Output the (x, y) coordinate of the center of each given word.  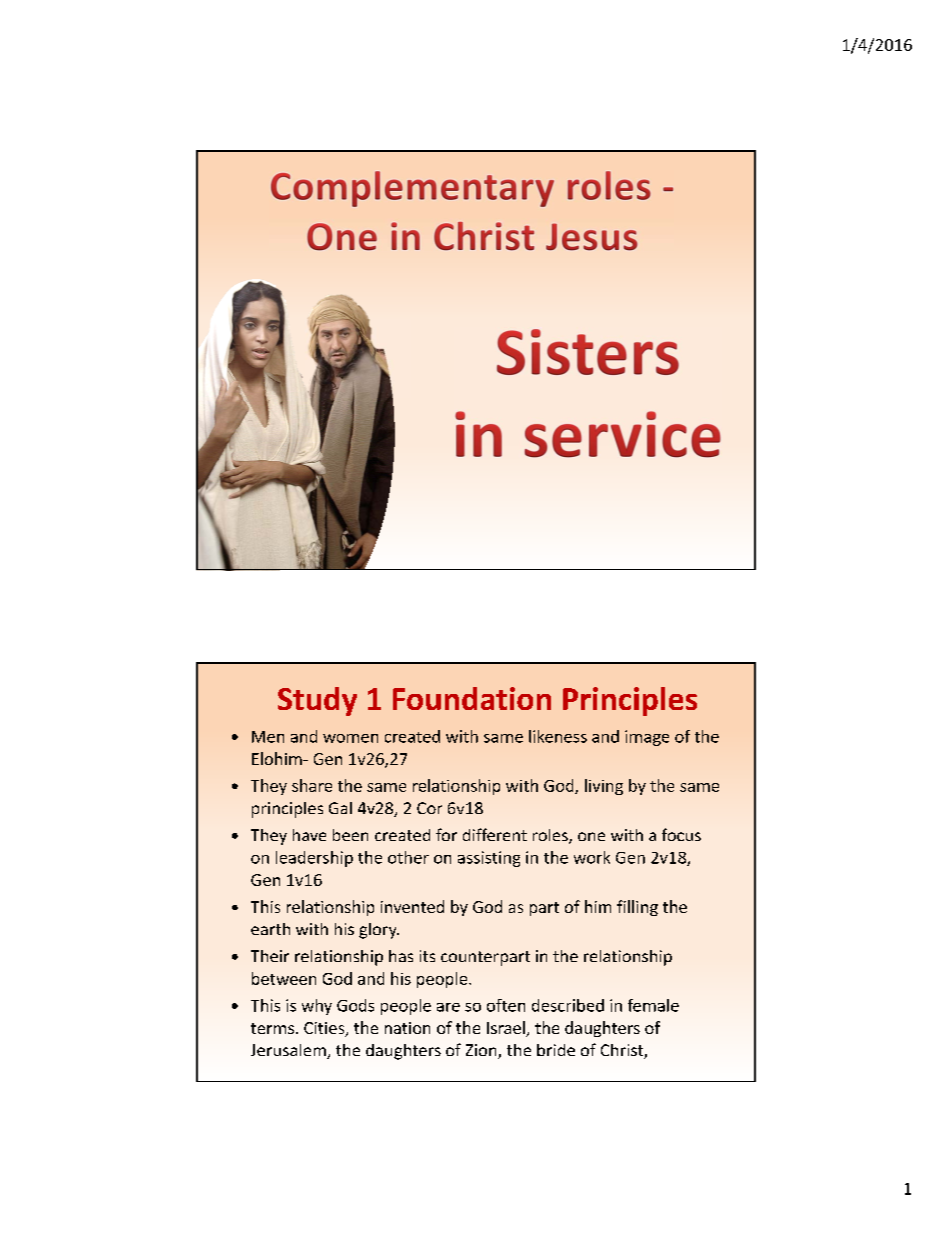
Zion (482, 1051)
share (312, 785)
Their (270, 956)
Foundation (472, 698)
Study (317, 701)
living (604, 787)
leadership (314, 859)
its (427, 956)
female (653, 1005)
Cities (325, 1029)
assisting (489, 859)
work (592, 857)
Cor (429, 808)
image (647, 738)
